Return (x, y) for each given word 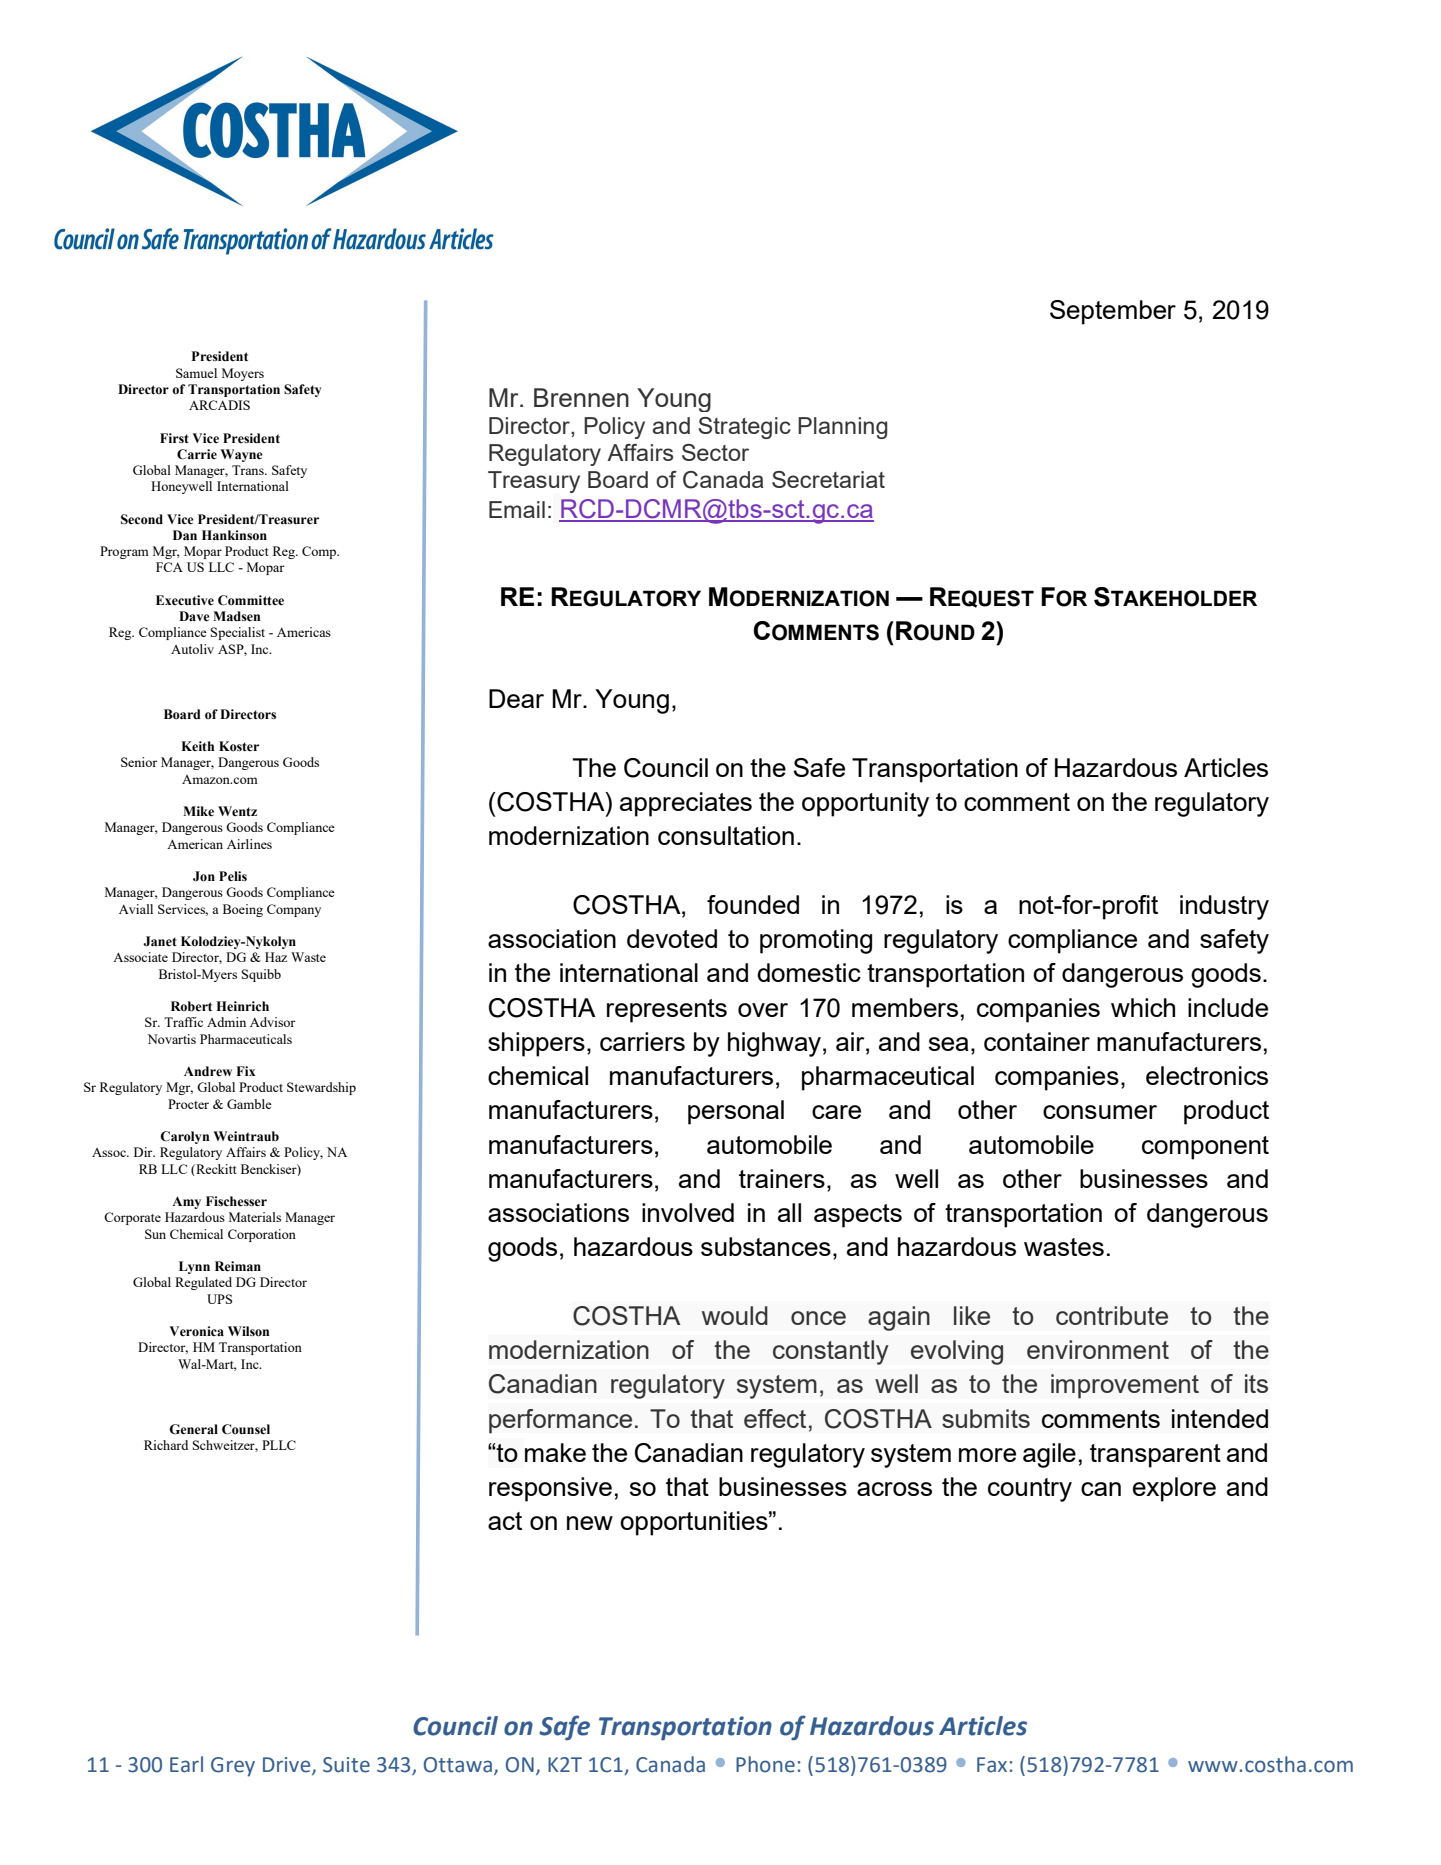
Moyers (243, 374)
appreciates (686, 804)
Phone (765, 1764)
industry (1224, 907)
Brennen (581, 397)
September (1113, 312)
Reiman (238, 1266)
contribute (1112, 1315)
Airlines (249, 844)
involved (688, 1212)
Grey (233, 1767)
